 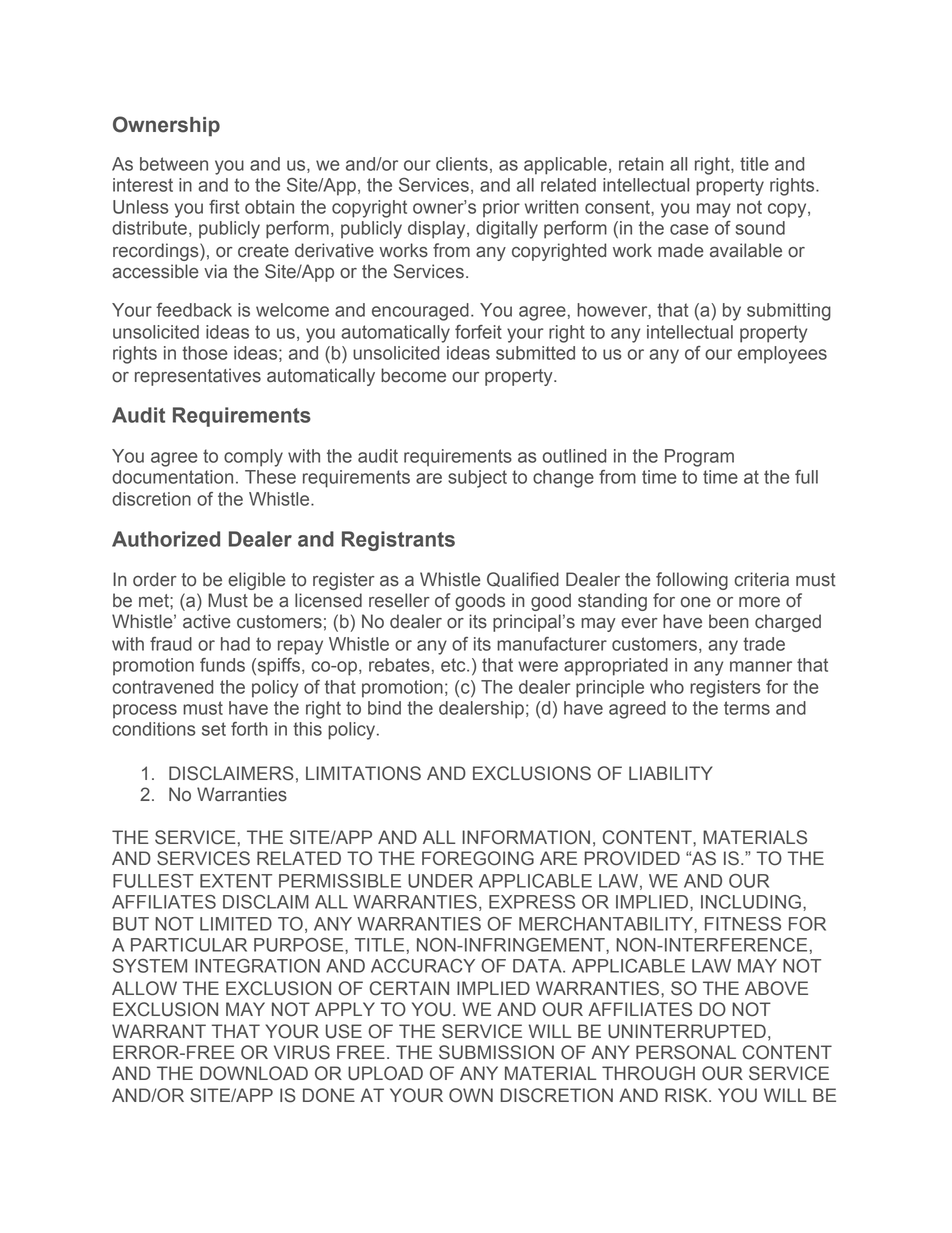 I want to click on LIABILITY, so click(x=671, y=773).
